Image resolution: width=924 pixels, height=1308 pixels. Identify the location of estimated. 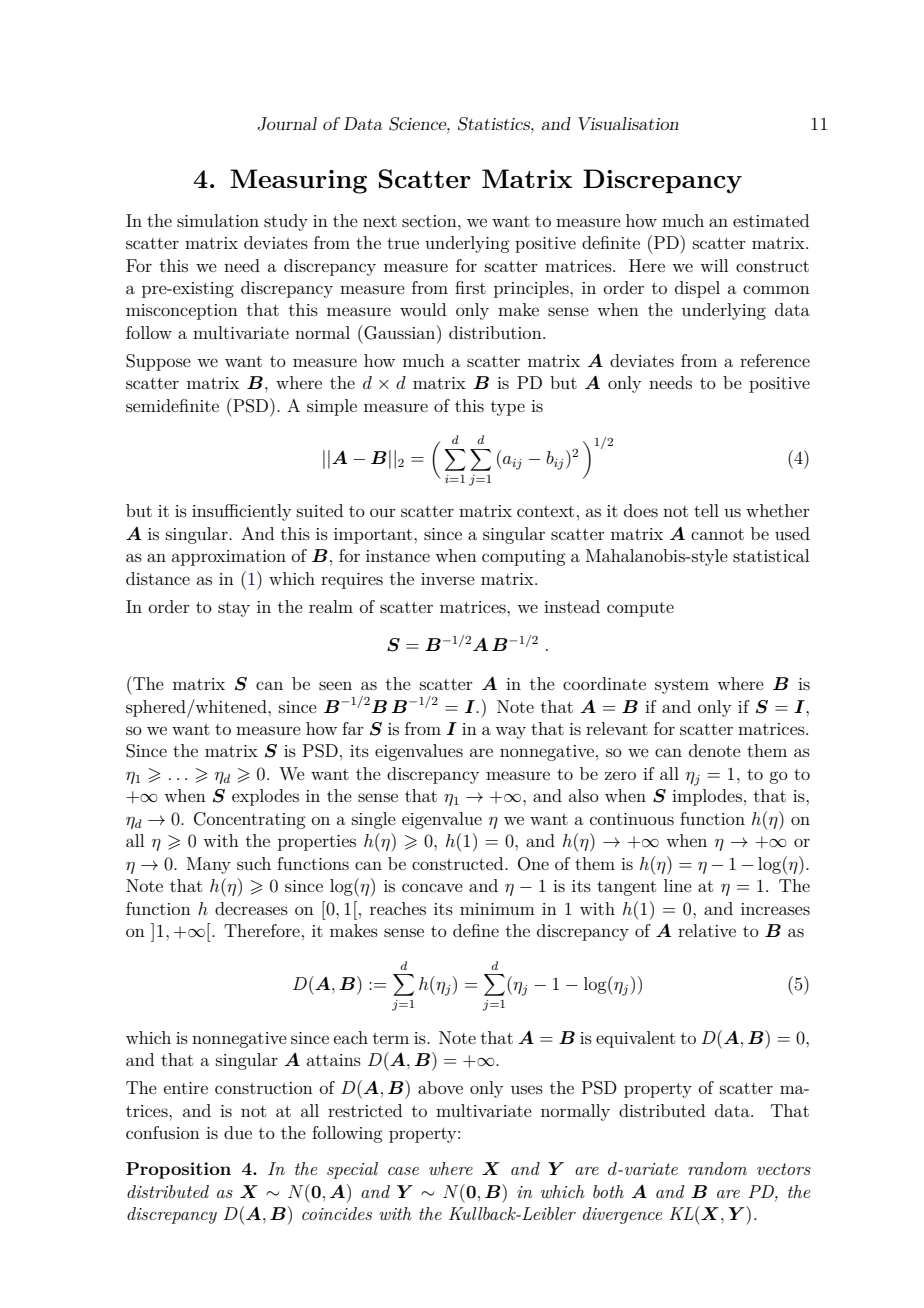
(771, 220).
